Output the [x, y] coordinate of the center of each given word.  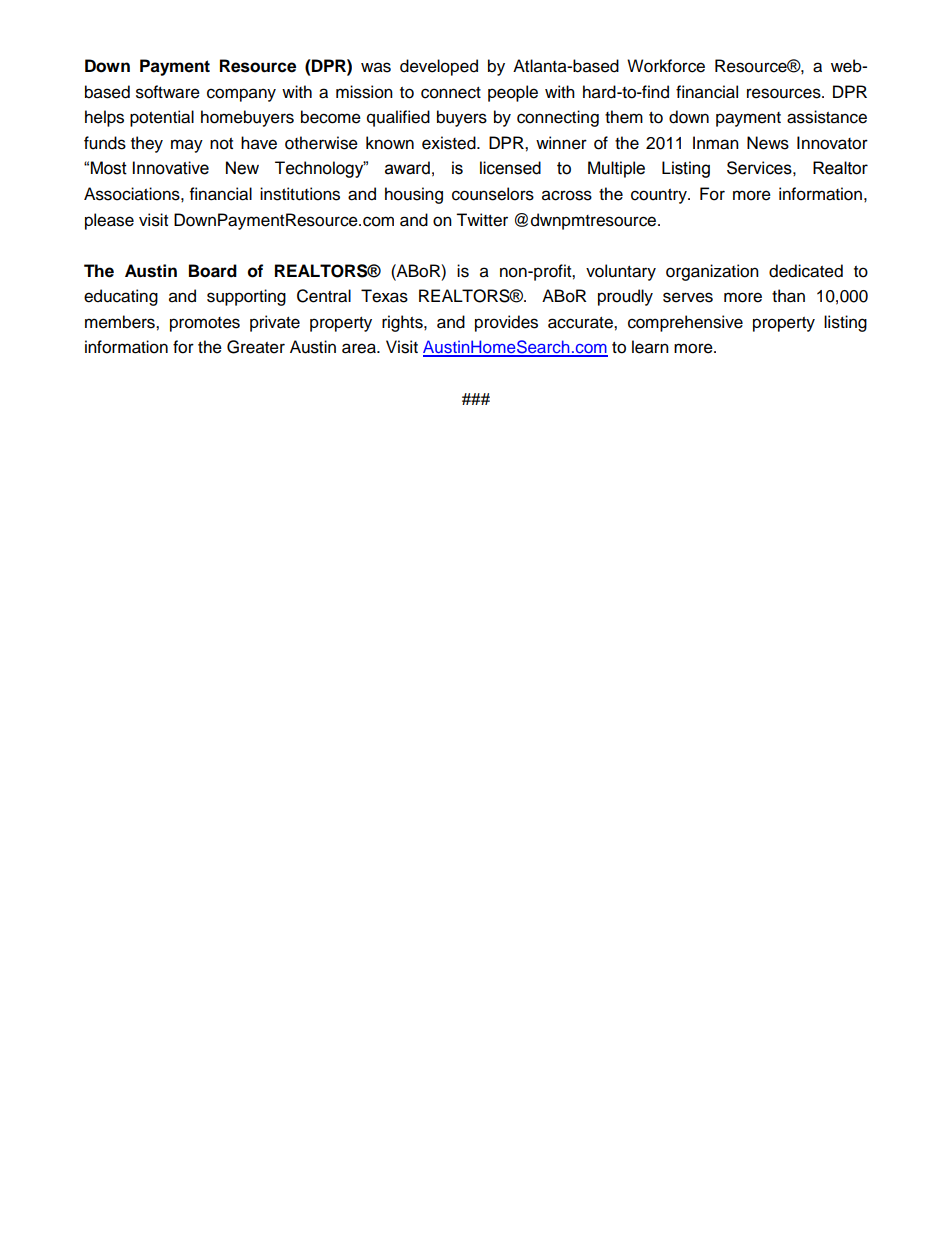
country [660, 196]
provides [506, 323]
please [109, 221]
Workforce [666, 66]
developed [439, 67]
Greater [256, 347]
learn [650, 347]
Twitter [482, 220]
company [241, 95]
